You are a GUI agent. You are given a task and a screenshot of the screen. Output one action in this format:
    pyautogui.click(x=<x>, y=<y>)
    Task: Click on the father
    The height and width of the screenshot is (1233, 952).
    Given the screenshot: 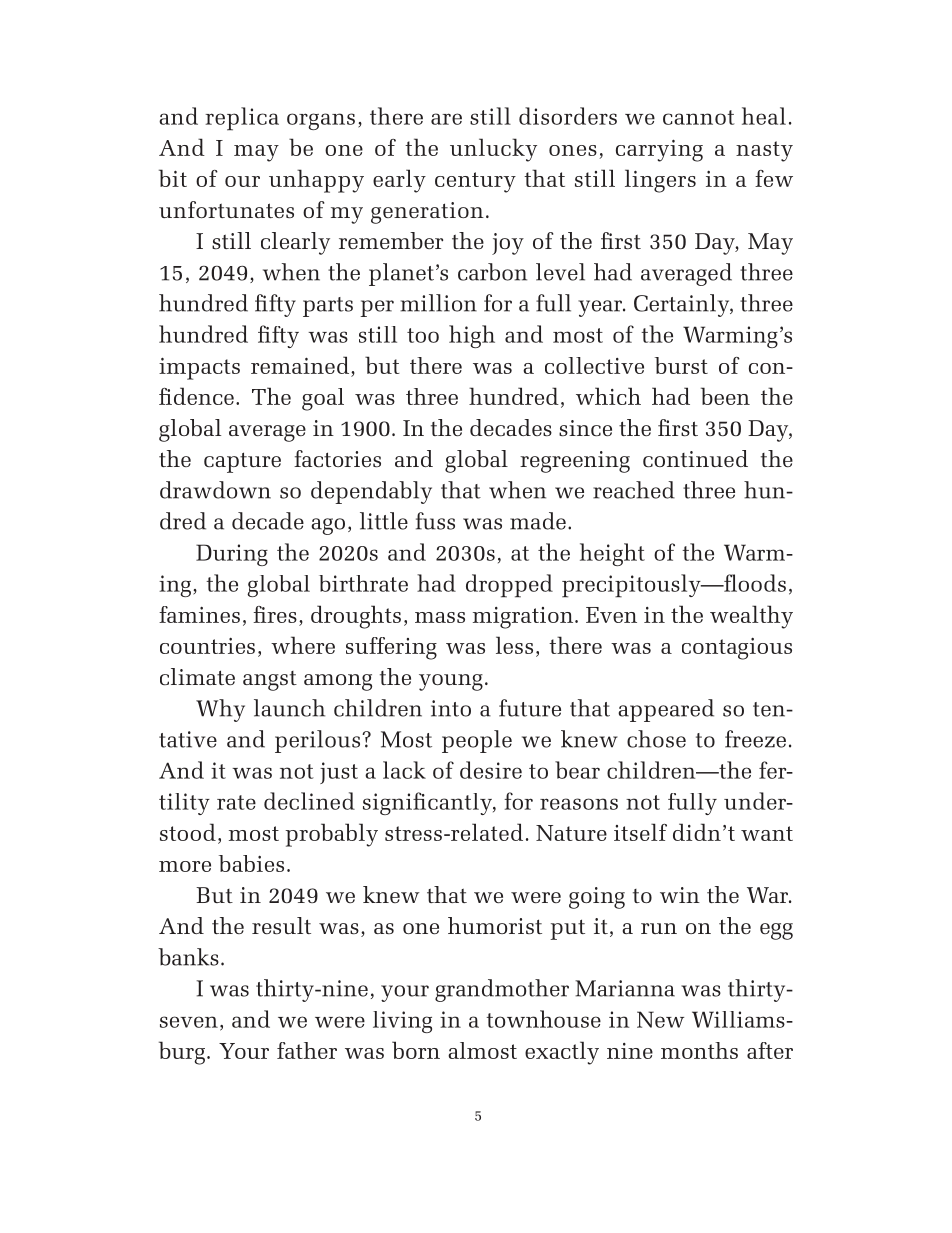 What is the action you would take?
    pyautogui.click(x=307, y=1050)
